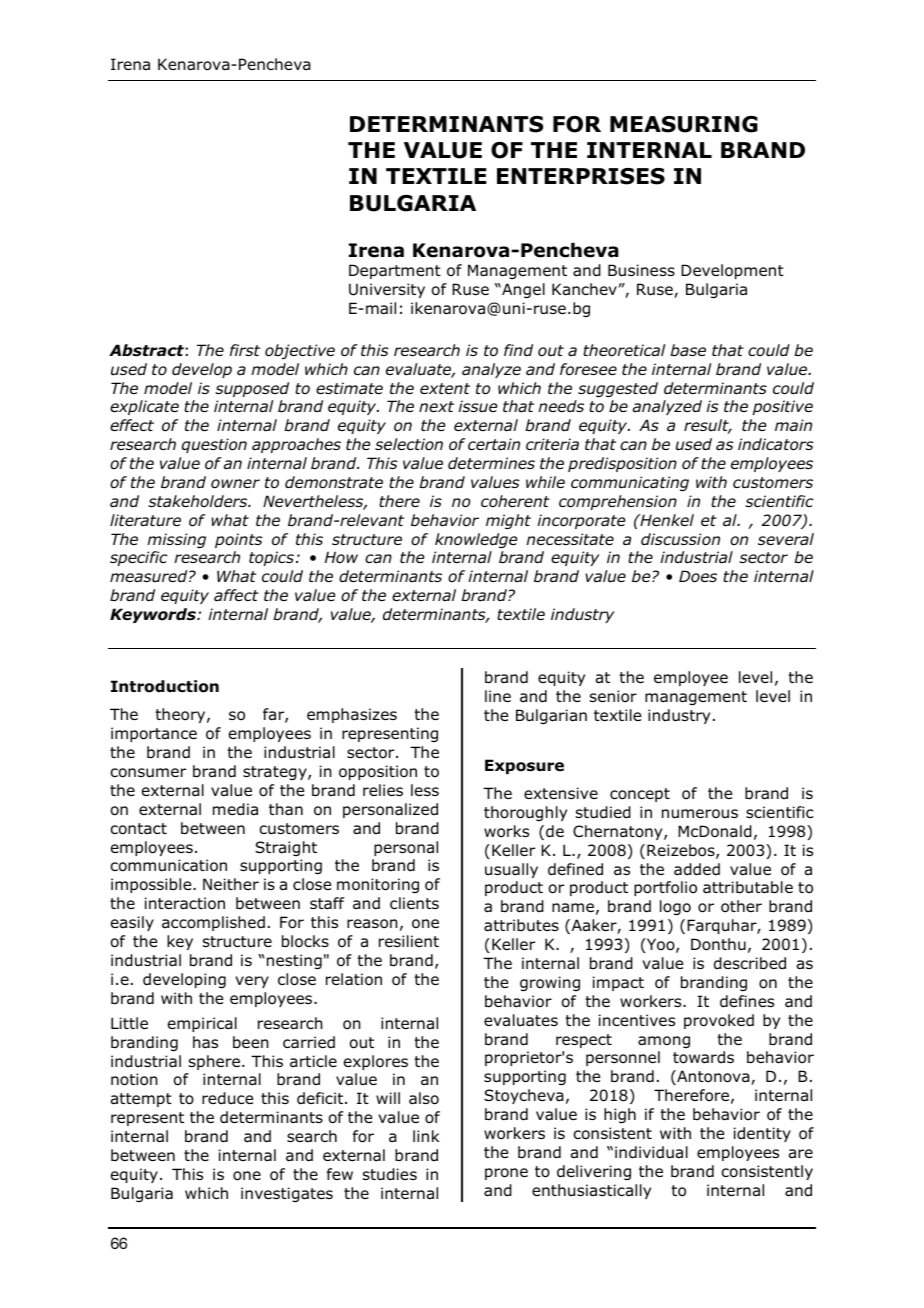 Image resolution: width=924 pixels, height=1308 pixels. What do you see at coordinates (698, 576) in the screenshot?
I see `Does` at bounding box center [698, 576].
